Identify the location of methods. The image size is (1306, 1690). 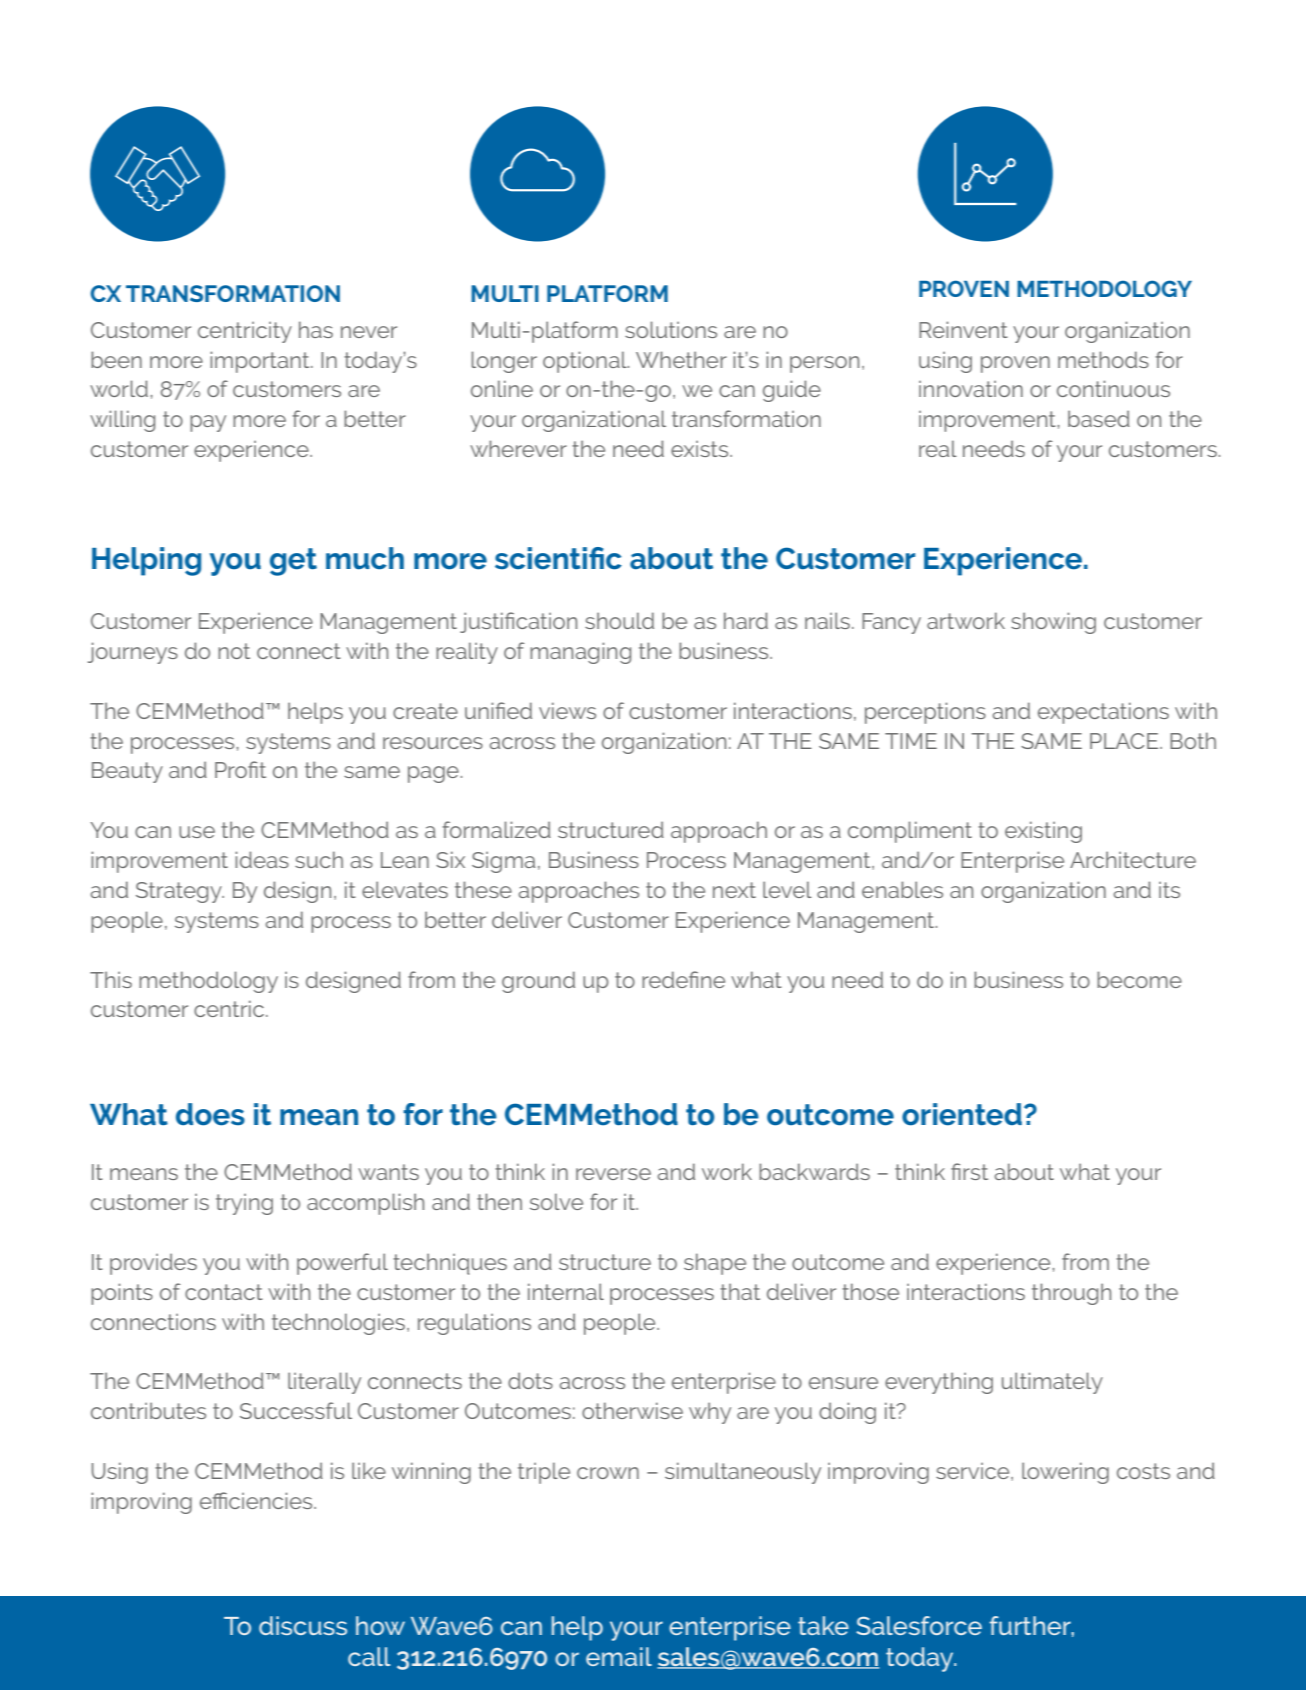
(1103, 359).
